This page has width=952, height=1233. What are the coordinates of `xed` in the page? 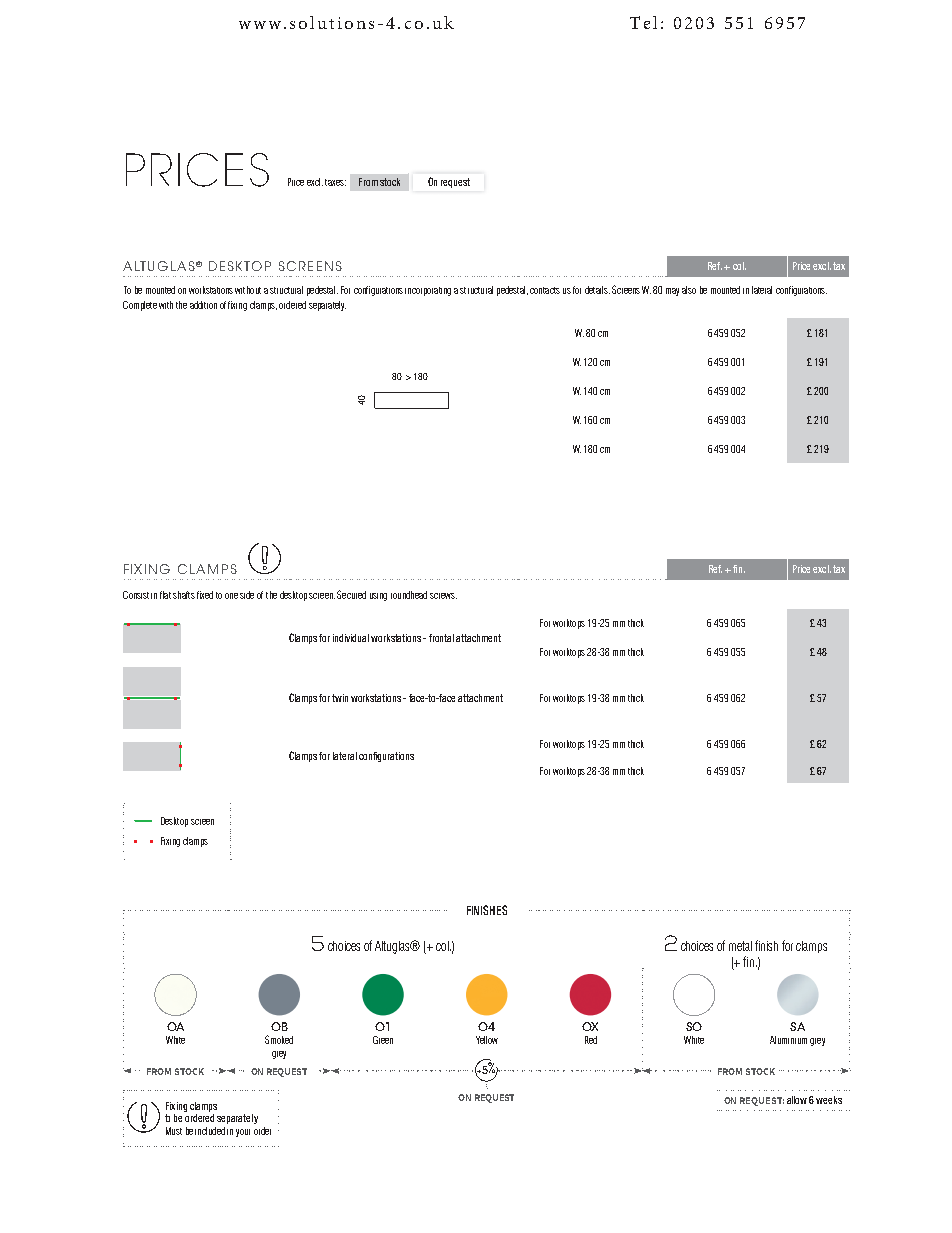 It's located at (206, 595).
